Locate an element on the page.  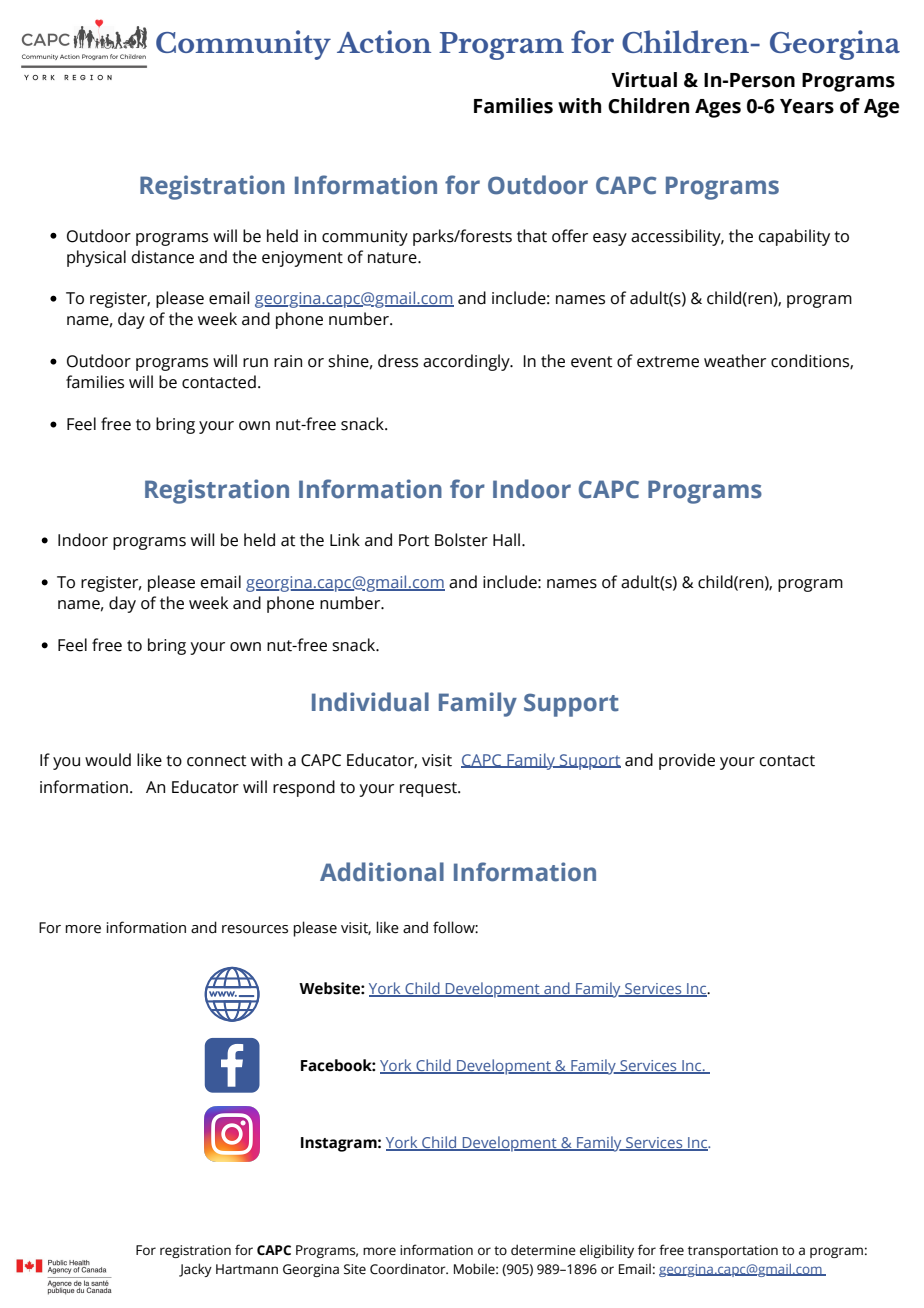
Action is located at coordinates (384, 41).
